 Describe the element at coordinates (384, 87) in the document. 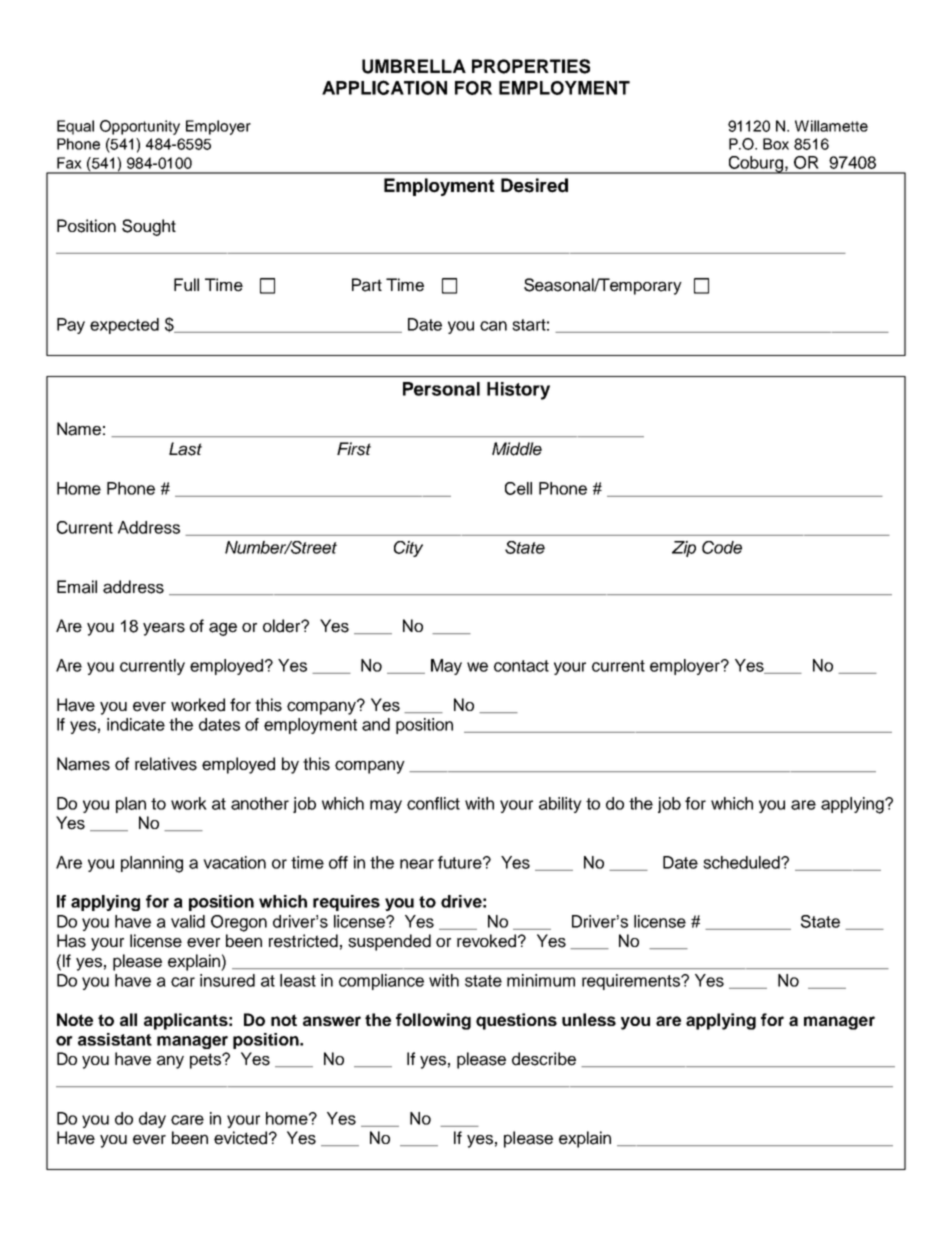

I see `APPLICATION` at that location.
